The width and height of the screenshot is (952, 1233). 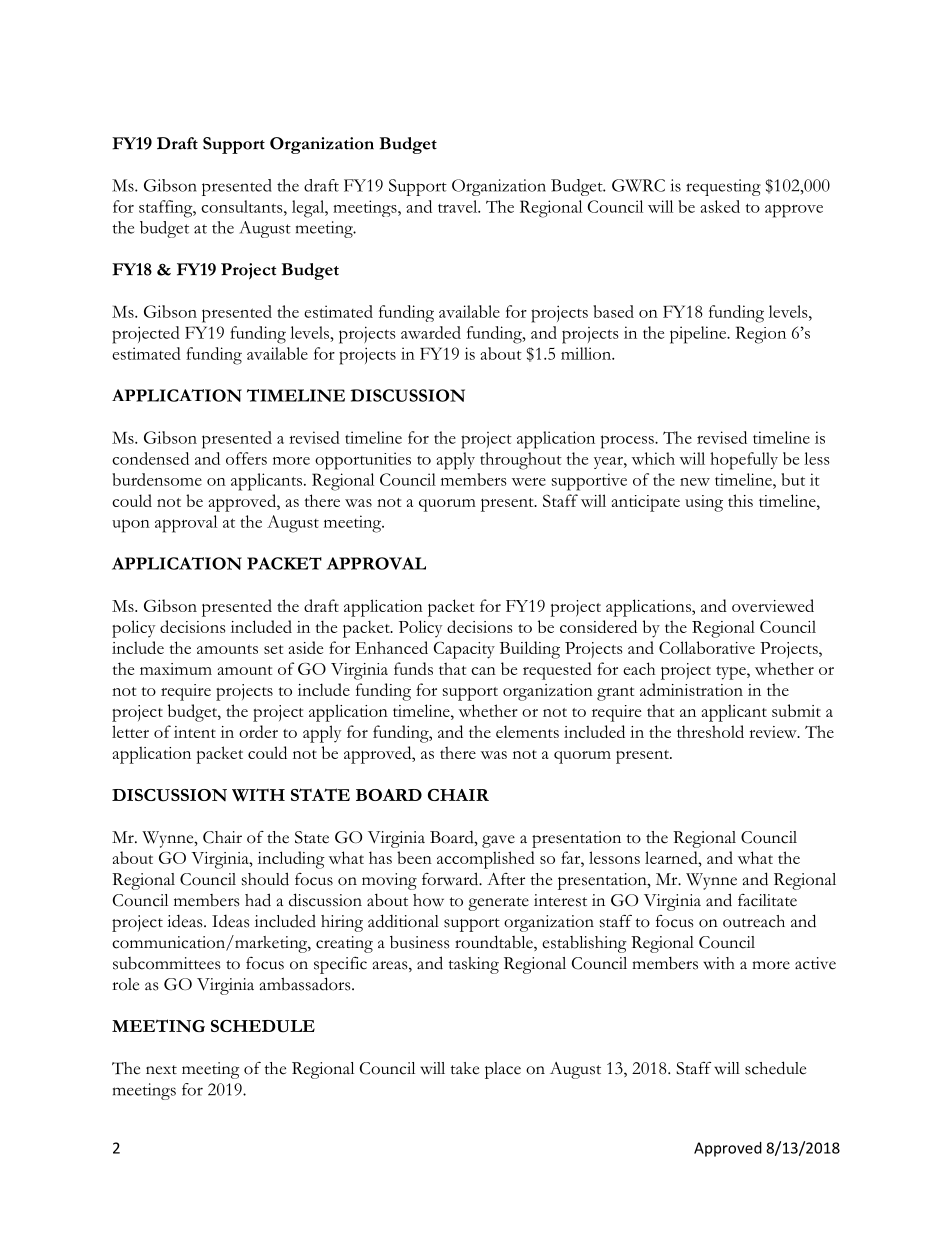 What do you see at coordinates (161, 1070) in the screenshot?
I see `next` at bounding box center [161, 1070].
